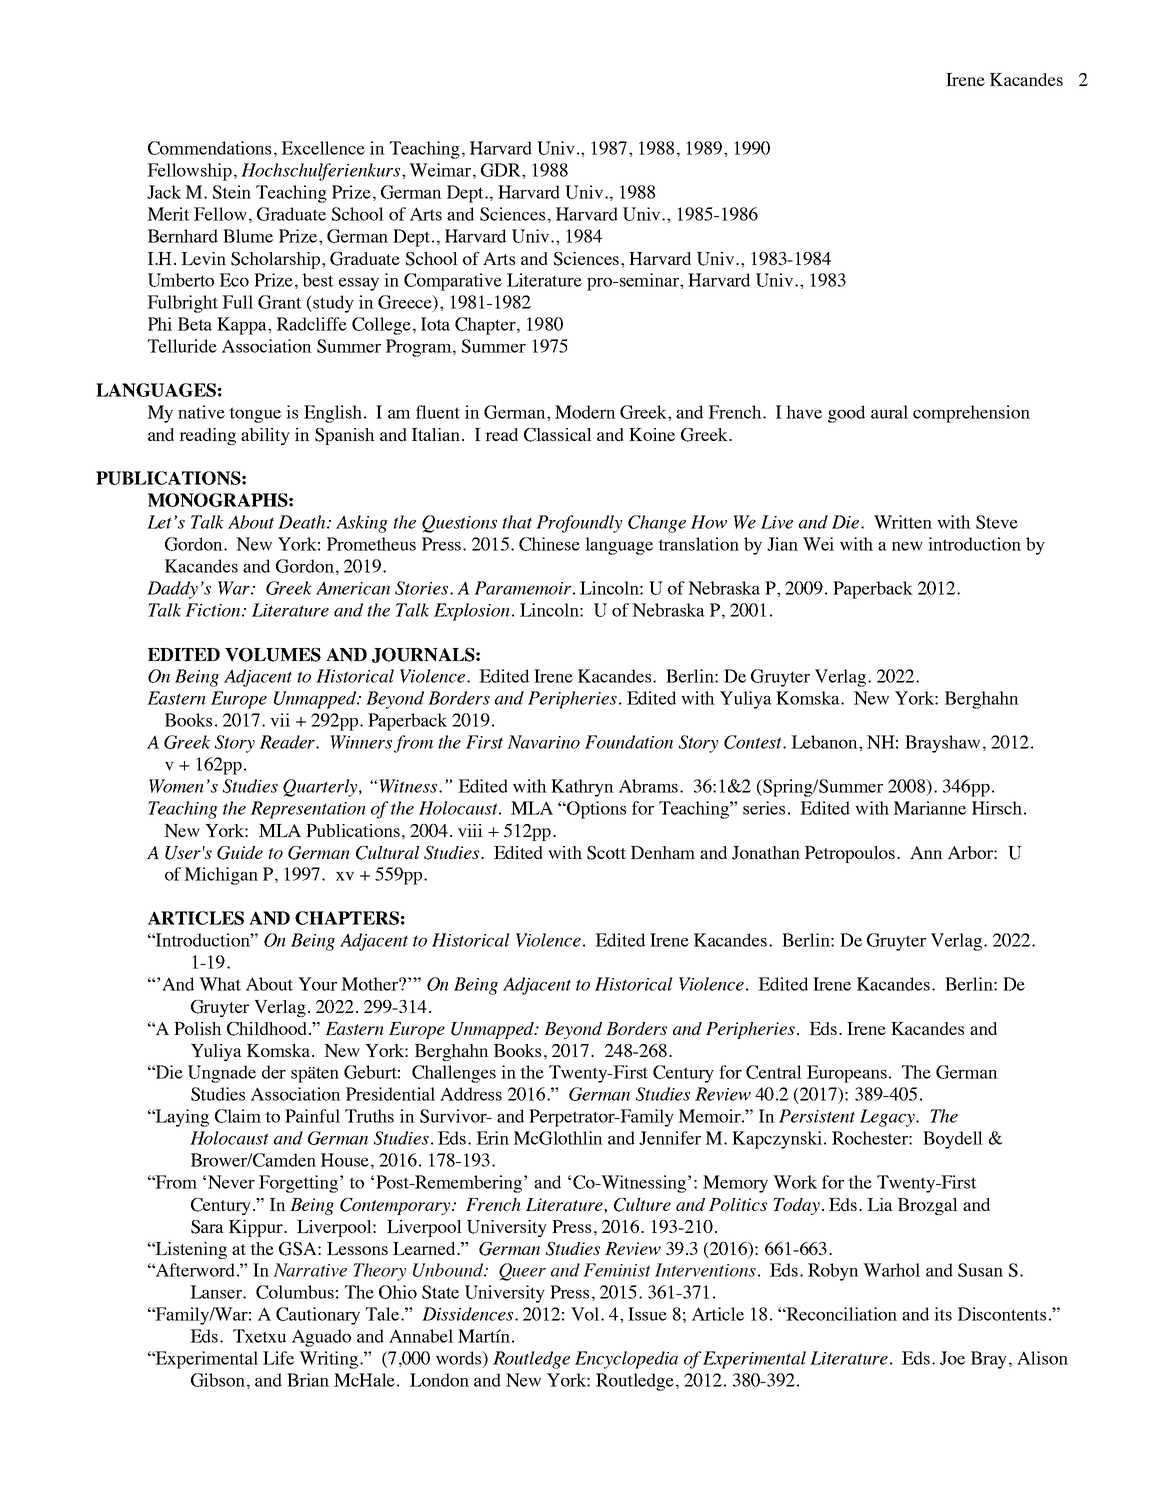 The height and width of the document is (1509, 1166). Describe the element at coordinates (353, 588) in the document. I see `American` at that location.
